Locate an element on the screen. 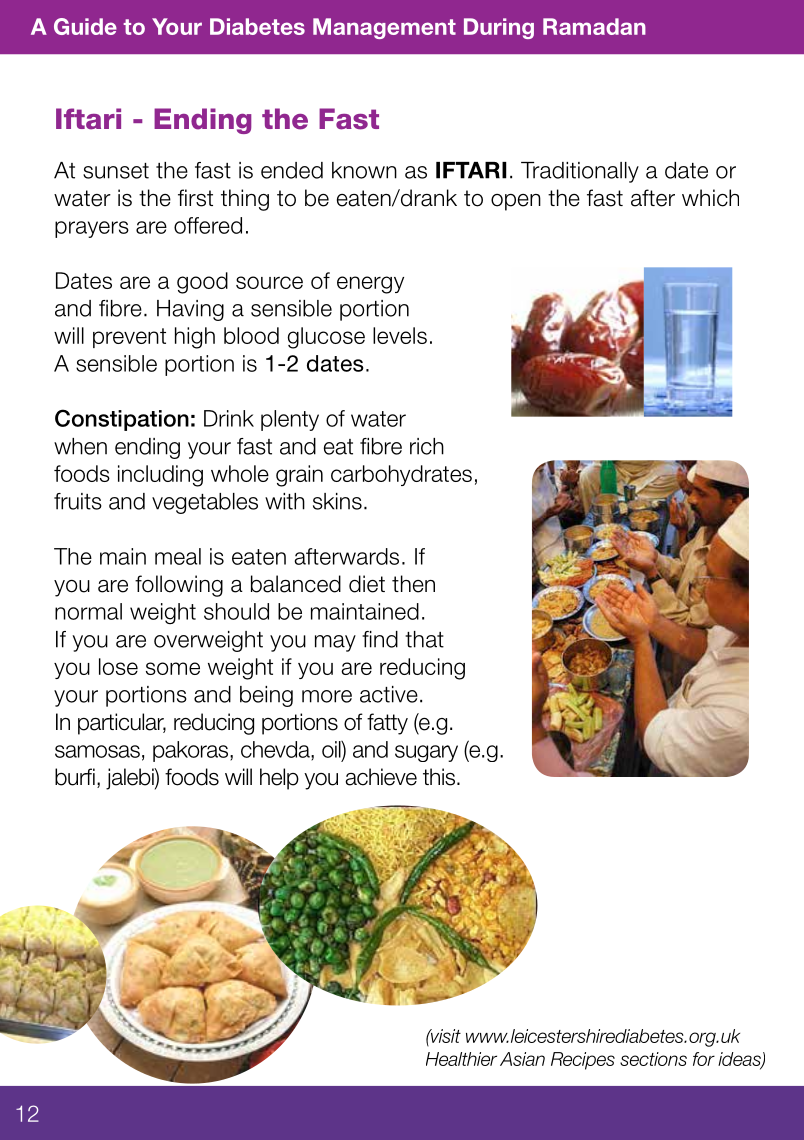 This screenshot has height=1140, width=804. achieve is located at coordinates (381, 777).
